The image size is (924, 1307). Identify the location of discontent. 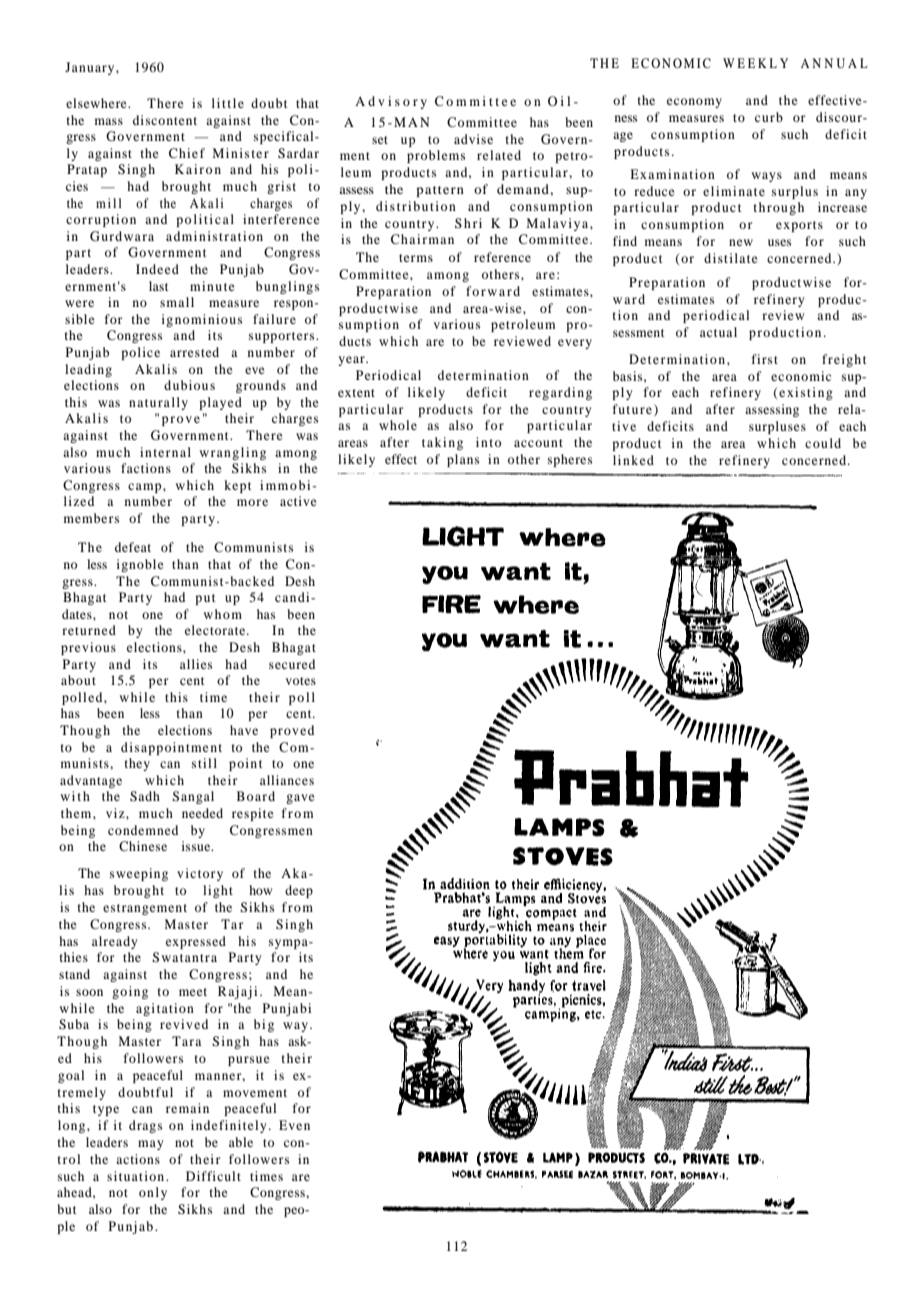
(165, 120).
